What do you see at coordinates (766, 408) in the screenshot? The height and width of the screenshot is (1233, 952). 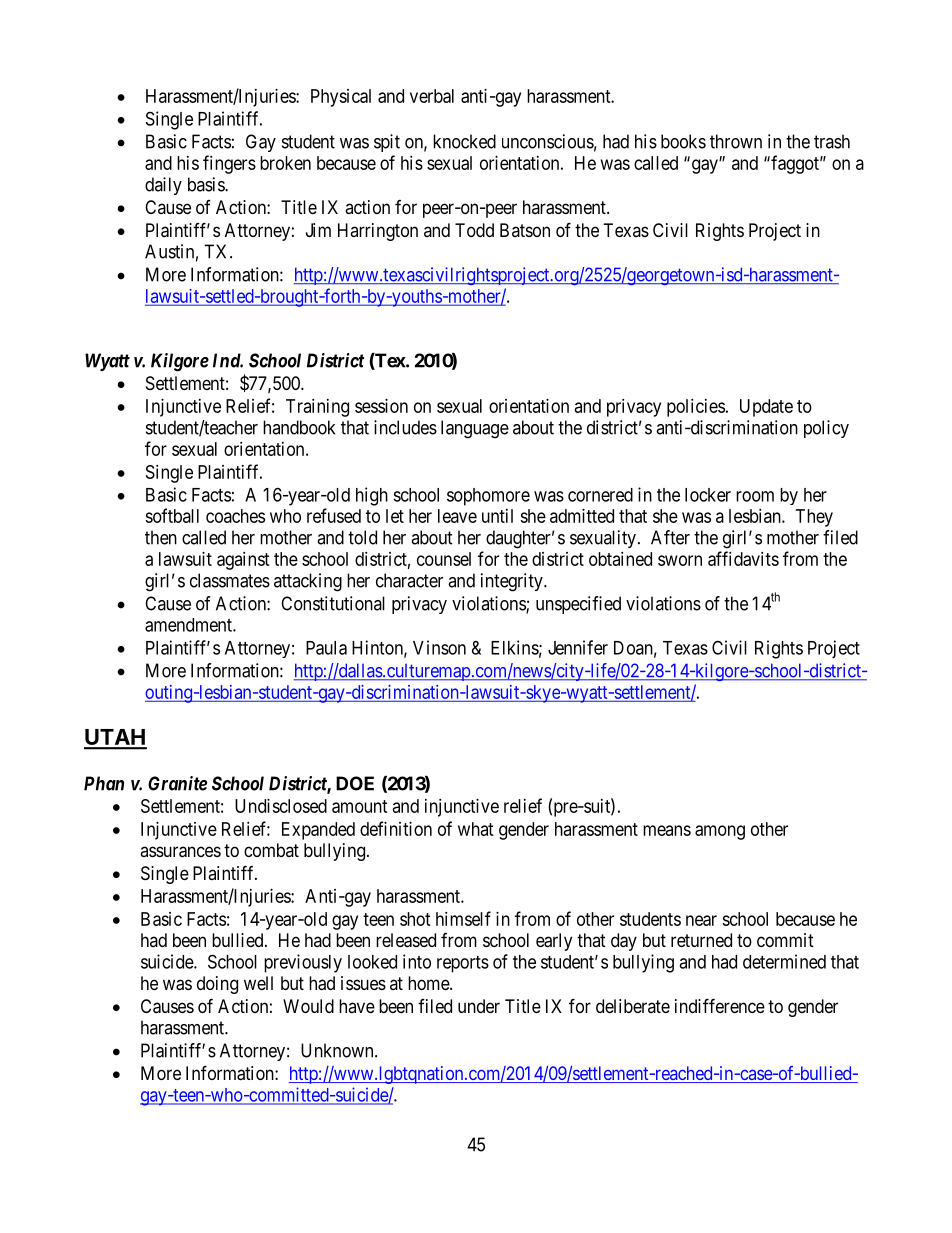 I see `Update` at bounding box center [766, 408].
